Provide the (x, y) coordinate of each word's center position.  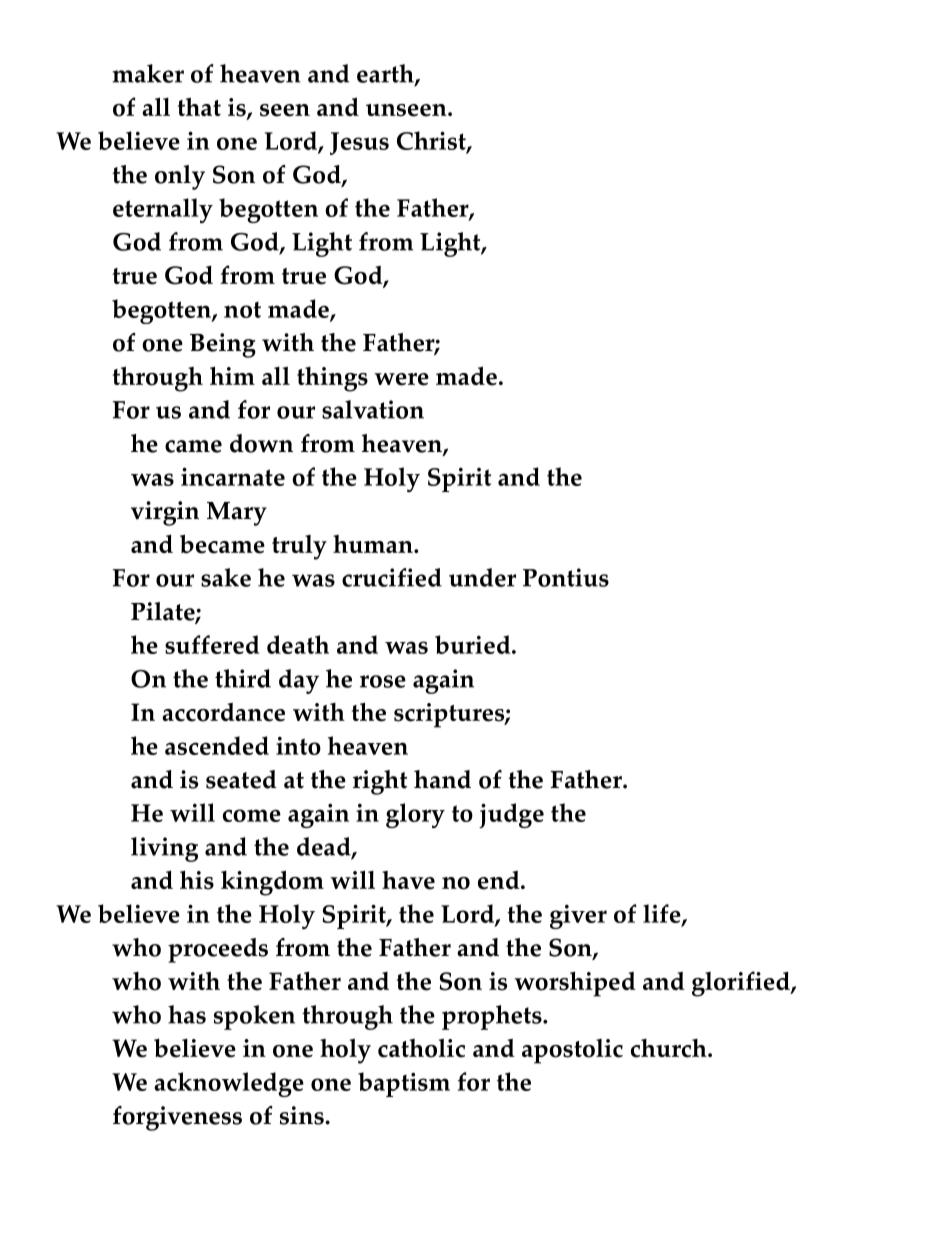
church (670, 1048)
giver (578, 916)
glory (415, 815)
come (252, 815)
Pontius (566, 577)
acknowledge (229, 1084)
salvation (373, 409)
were (401, 379)
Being (223, 345)
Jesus (359, 143)
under (482, 577)
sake (226, 577)
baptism (404, 1084)
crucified (392, 577)
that (199, 106)
